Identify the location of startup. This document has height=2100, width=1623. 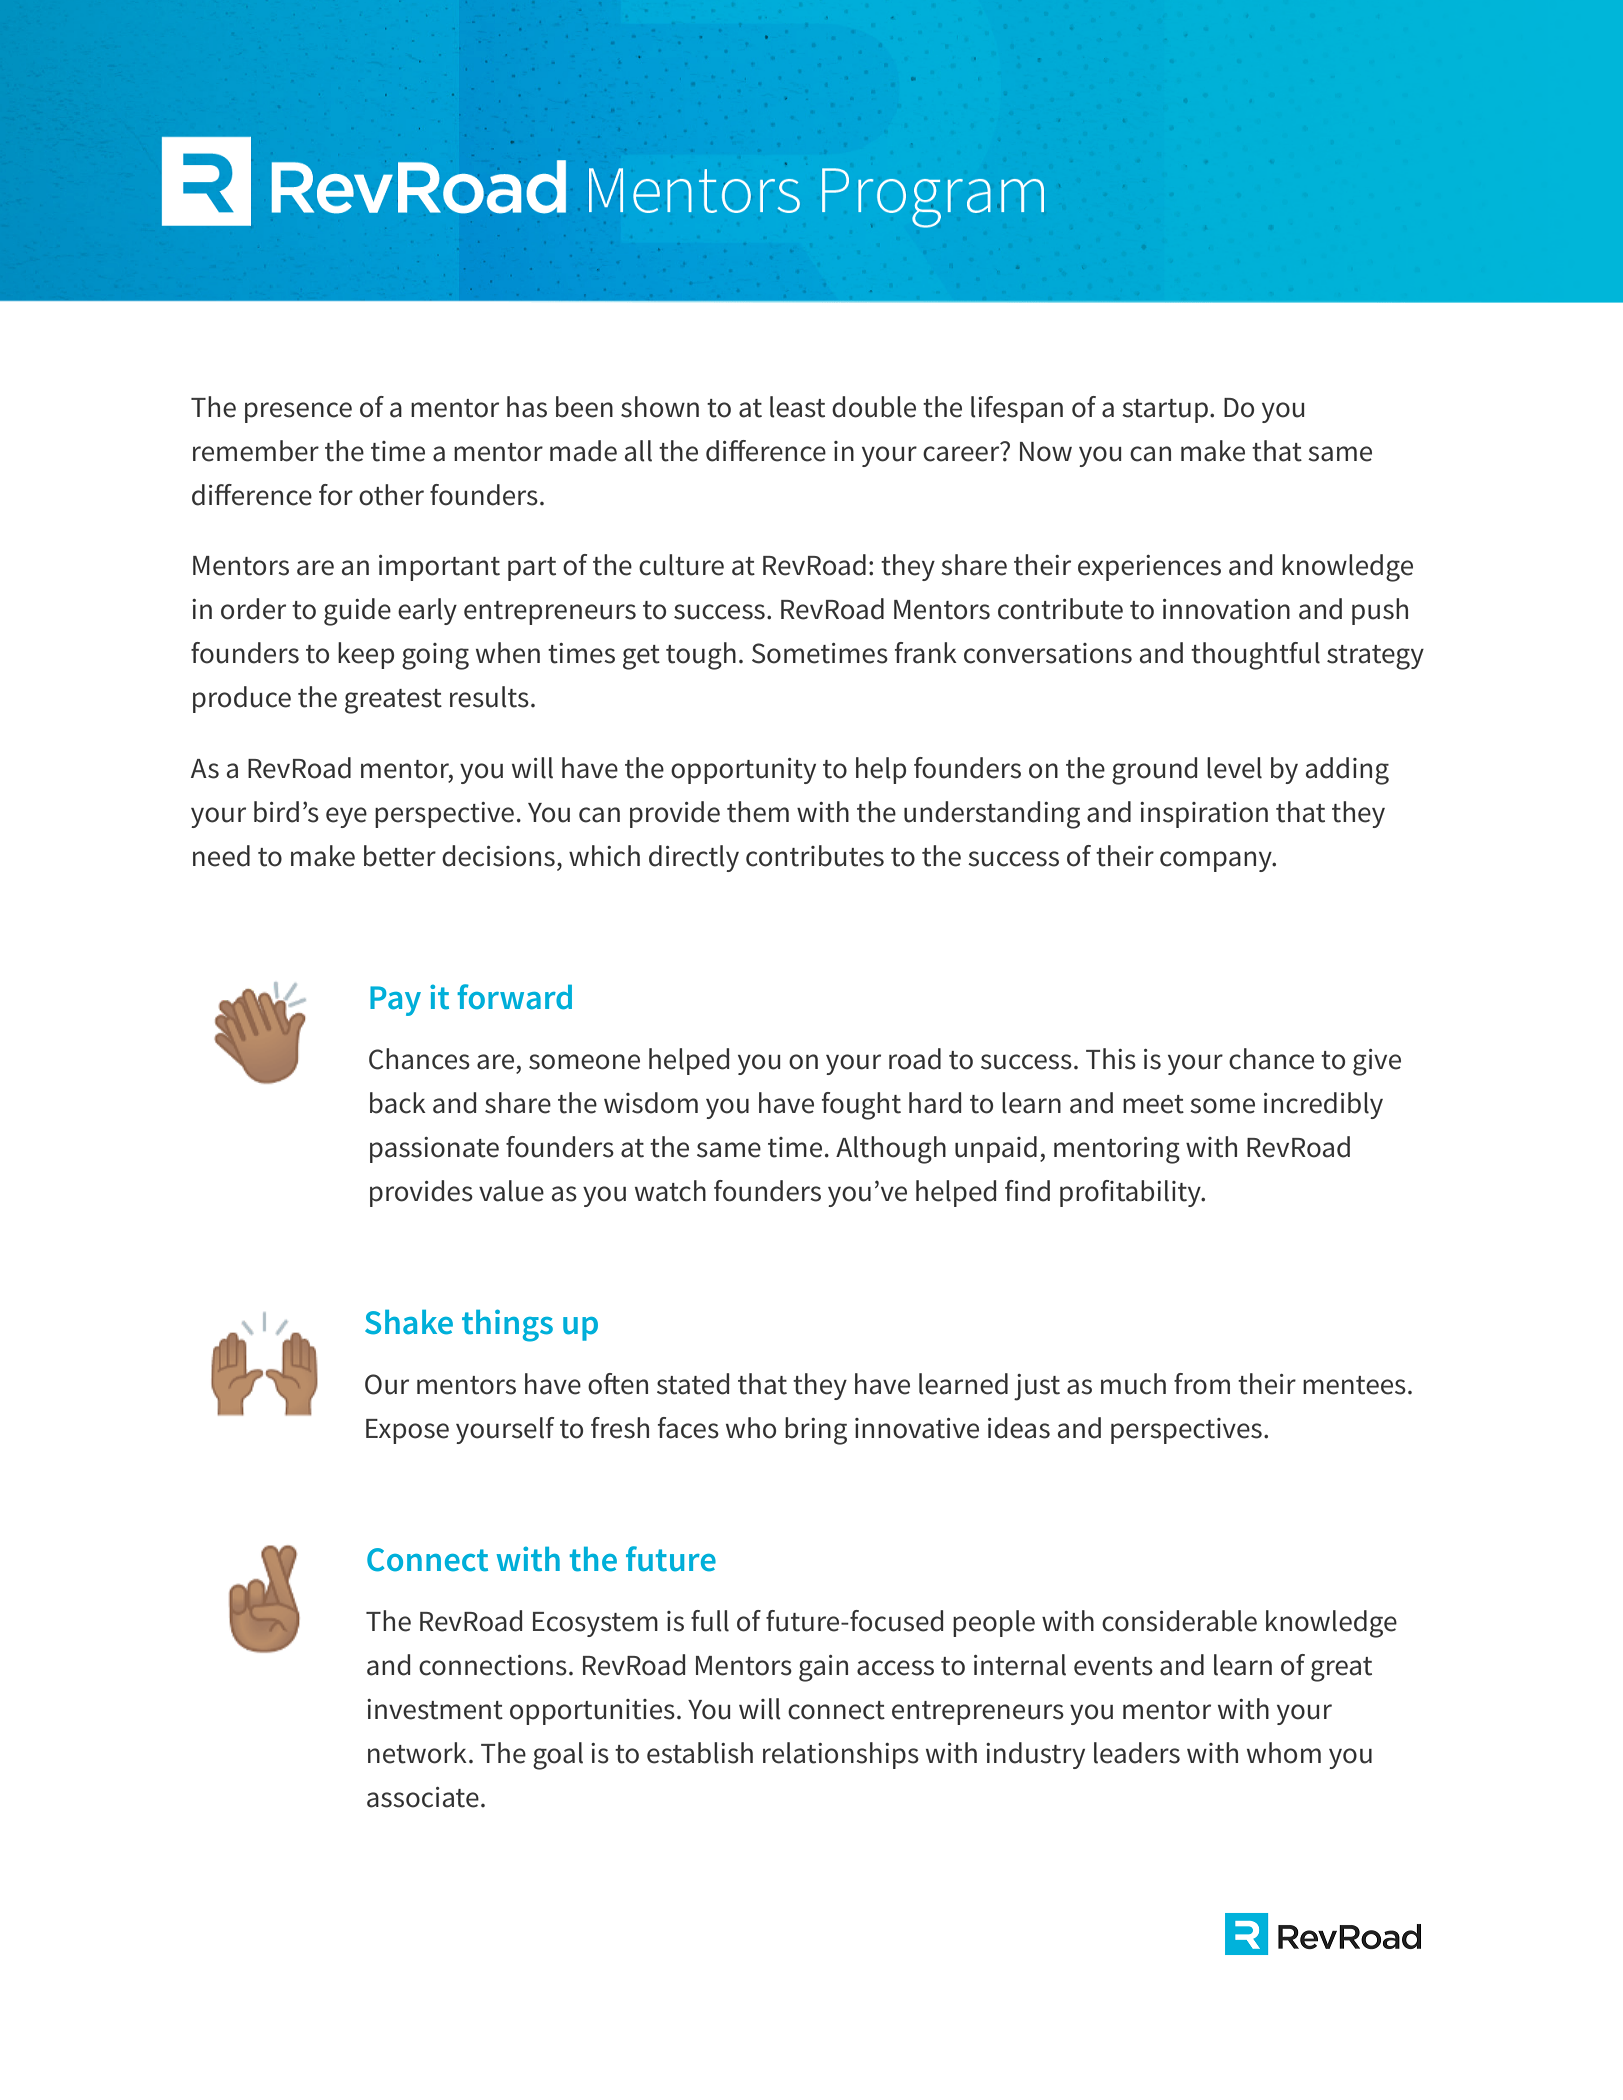
(1165, 411).
